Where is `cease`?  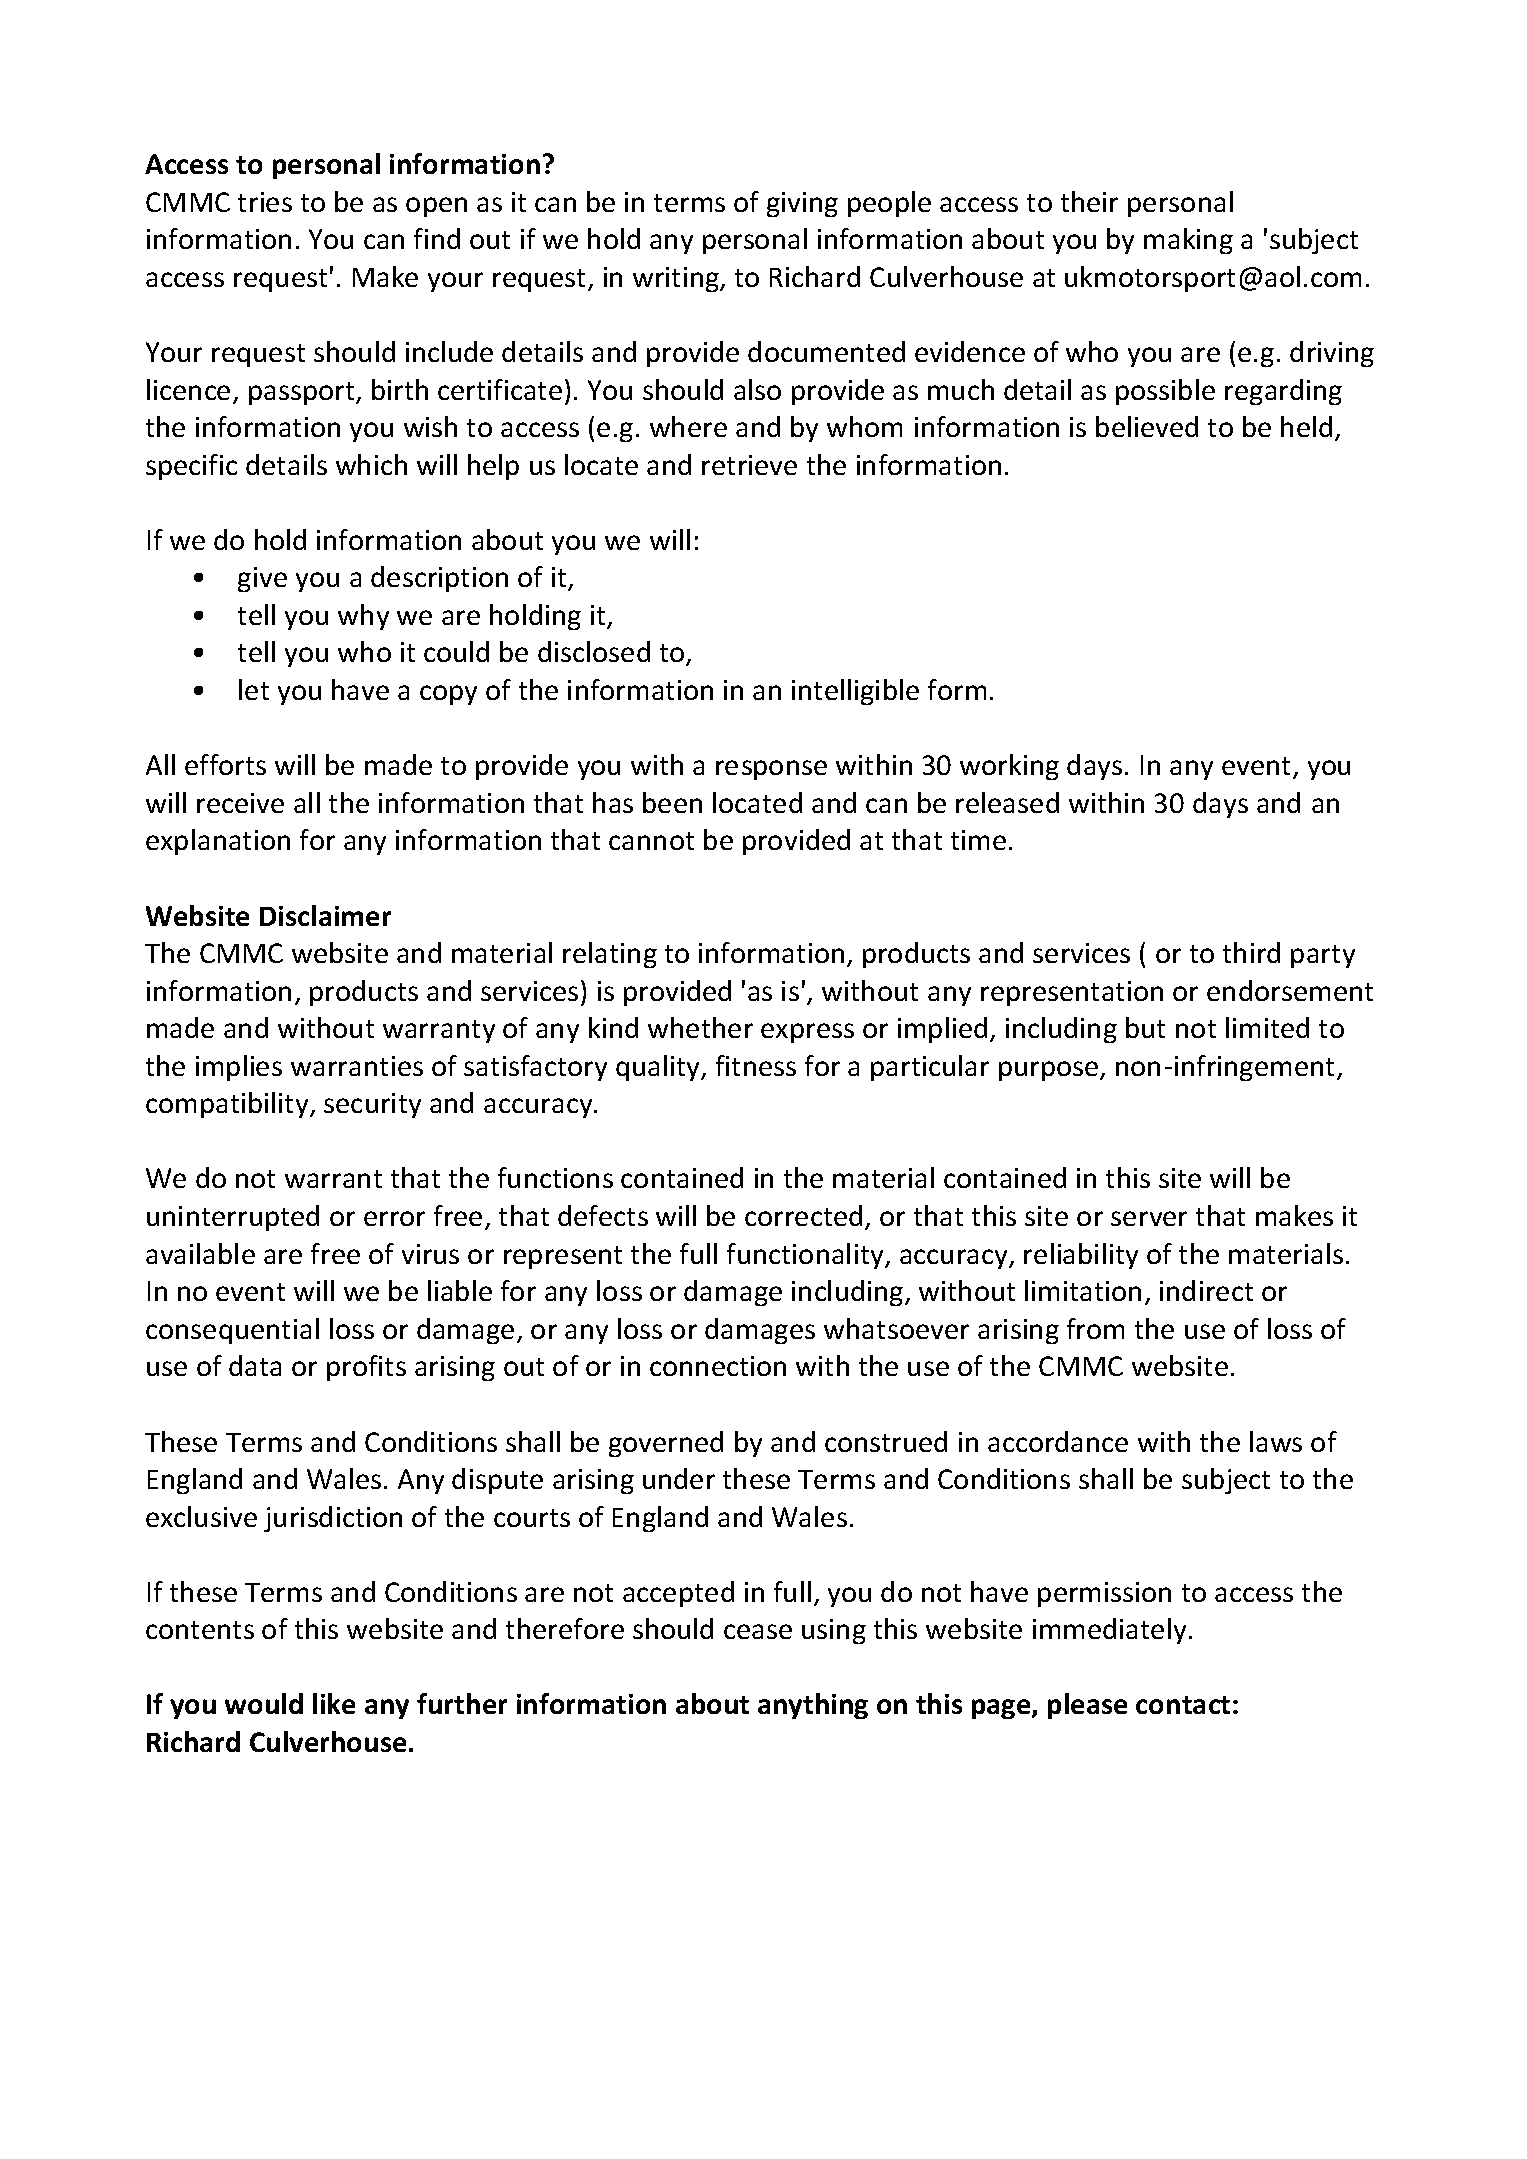 cease is located at coordinates (758, 1631).
